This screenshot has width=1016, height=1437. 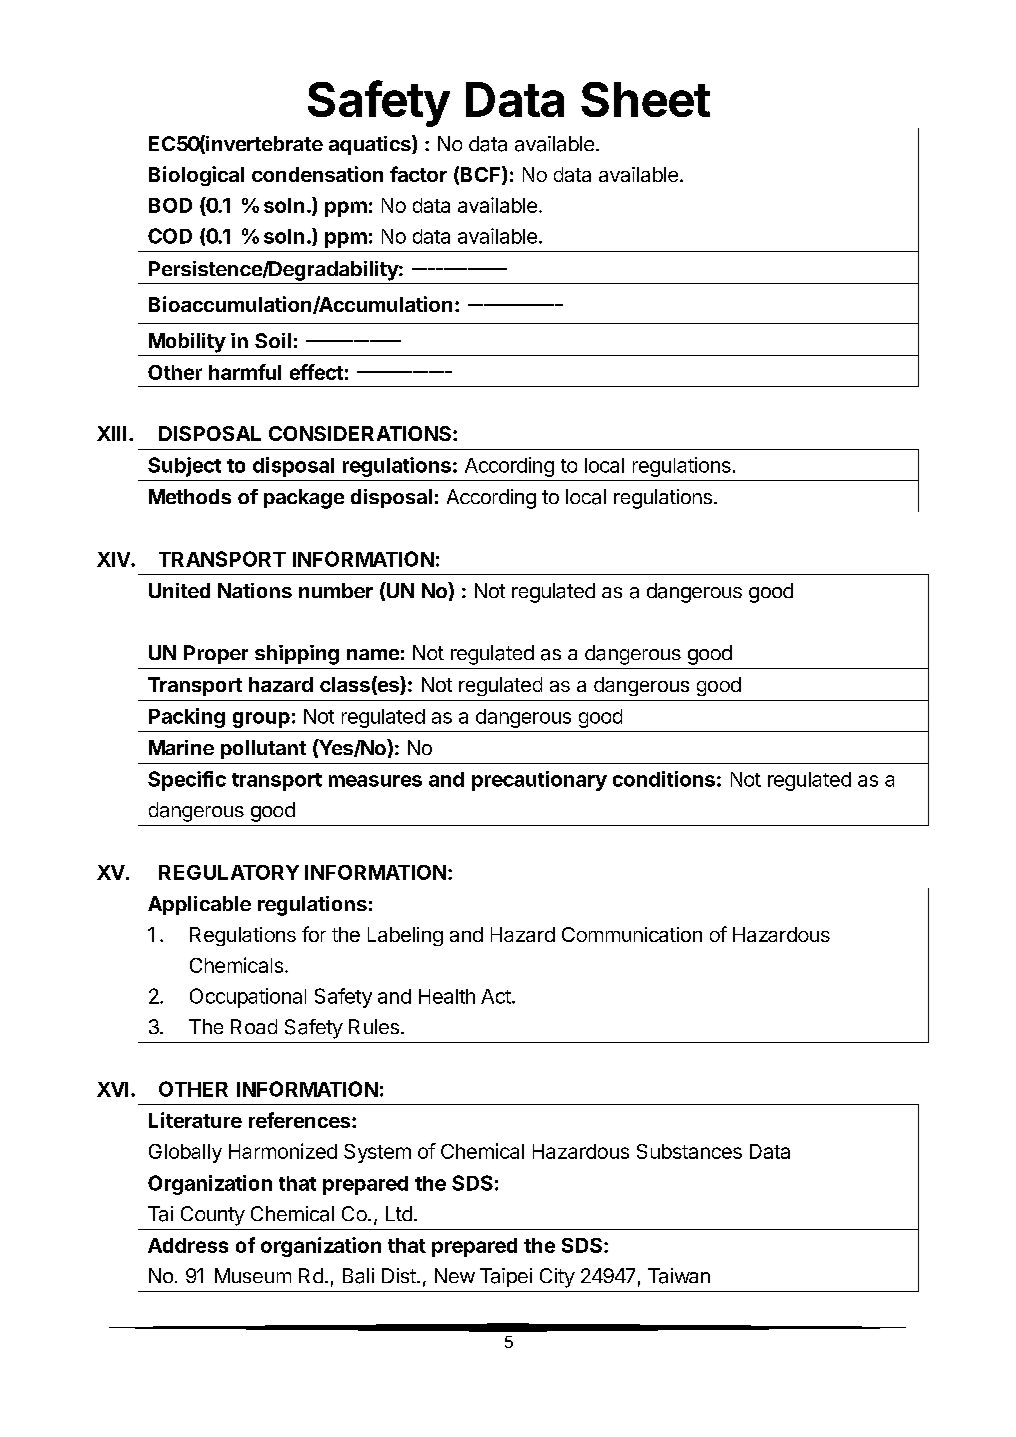 I want to click on Sheet, so click(x=645, y=99).
